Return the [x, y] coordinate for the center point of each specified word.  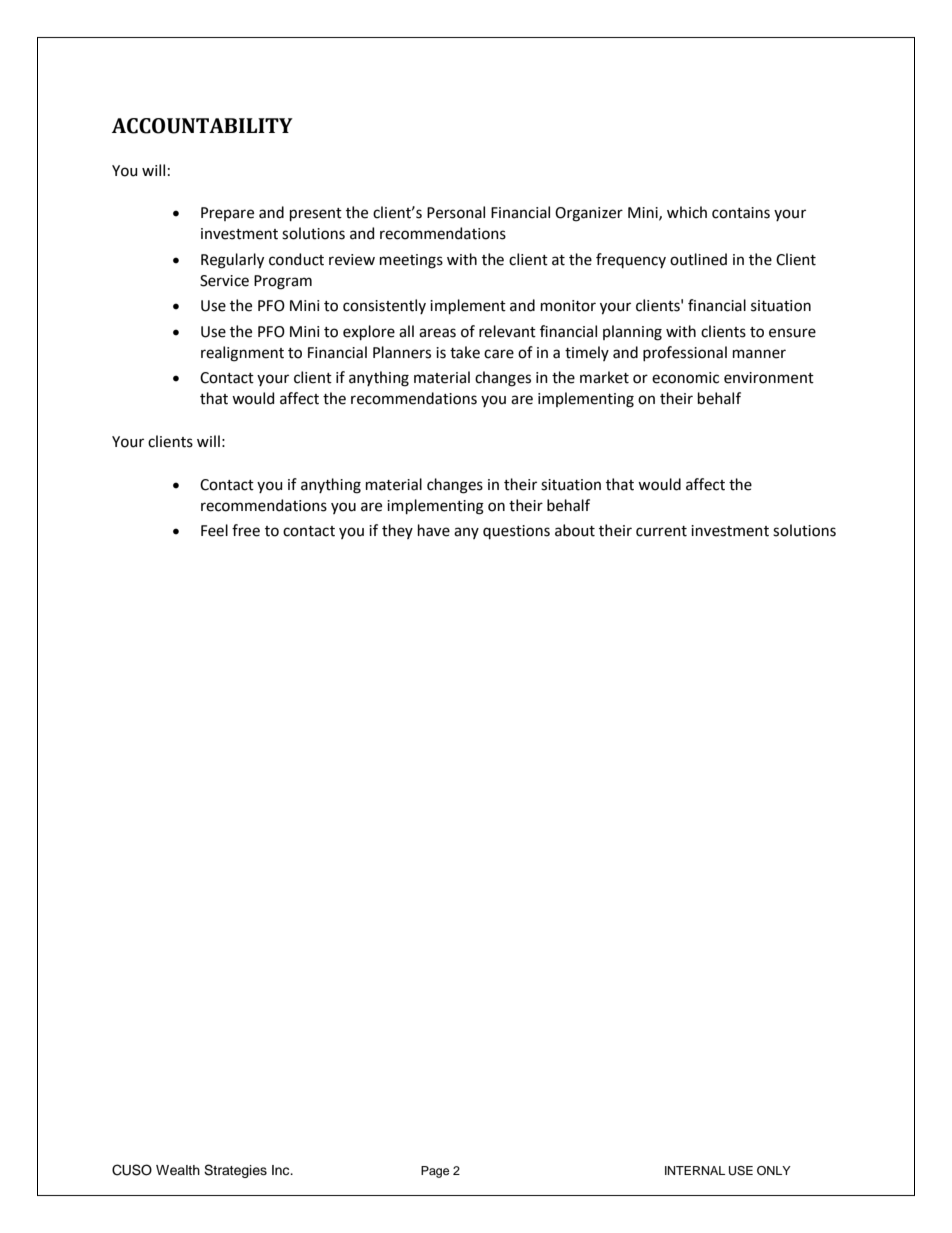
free [246, 530]
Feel [214, 530]
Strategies [235, 1171]
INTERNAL [695, 1170]
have [434, 530]
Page [435, 1172]
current [661, 531]
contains [741, 213]
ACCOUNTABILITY [202, 126]
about [575, 530]
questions [516, 532]
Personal [456, 212]
